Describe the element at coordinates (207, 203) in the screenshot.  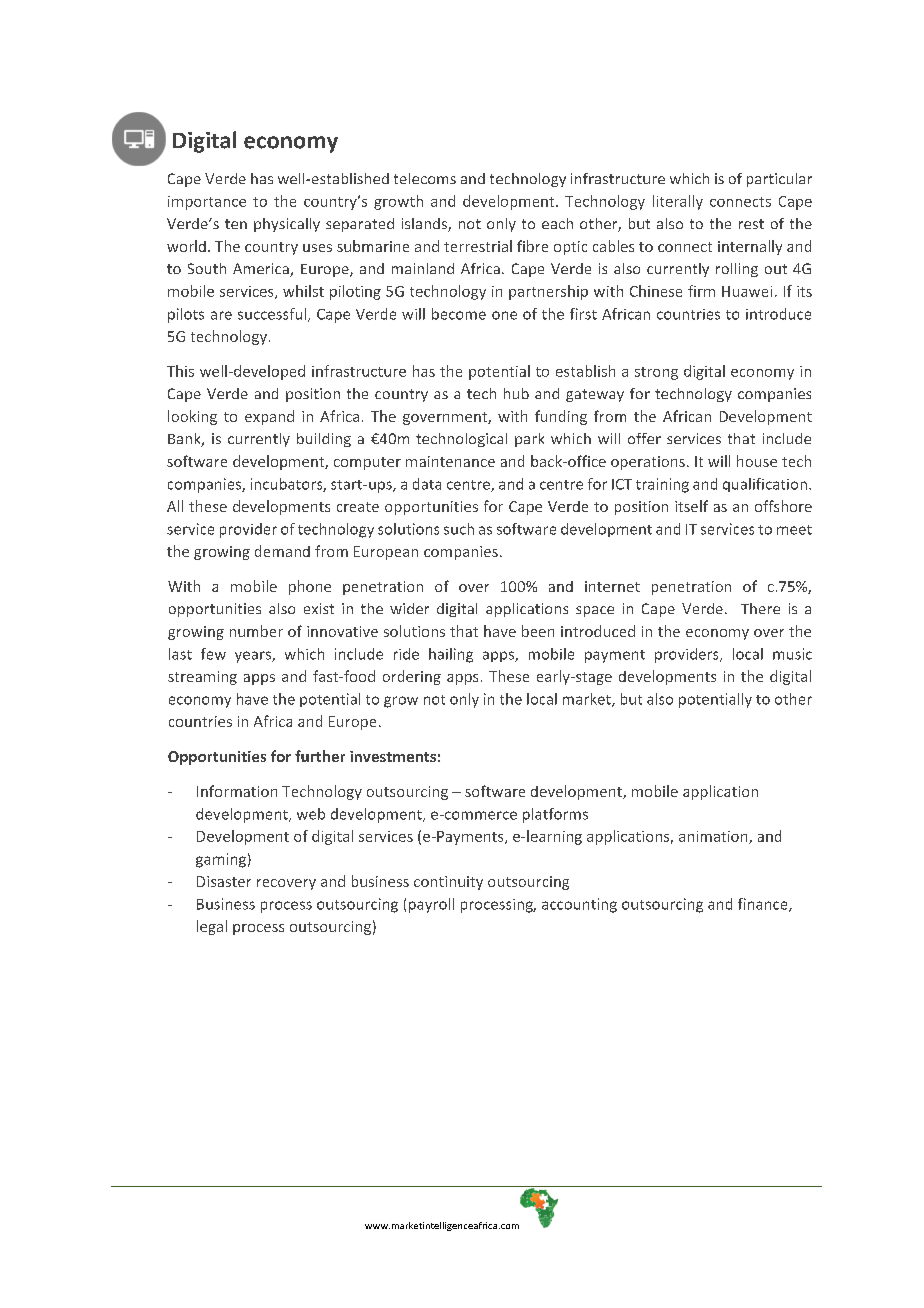
I see `importance` at that location.
